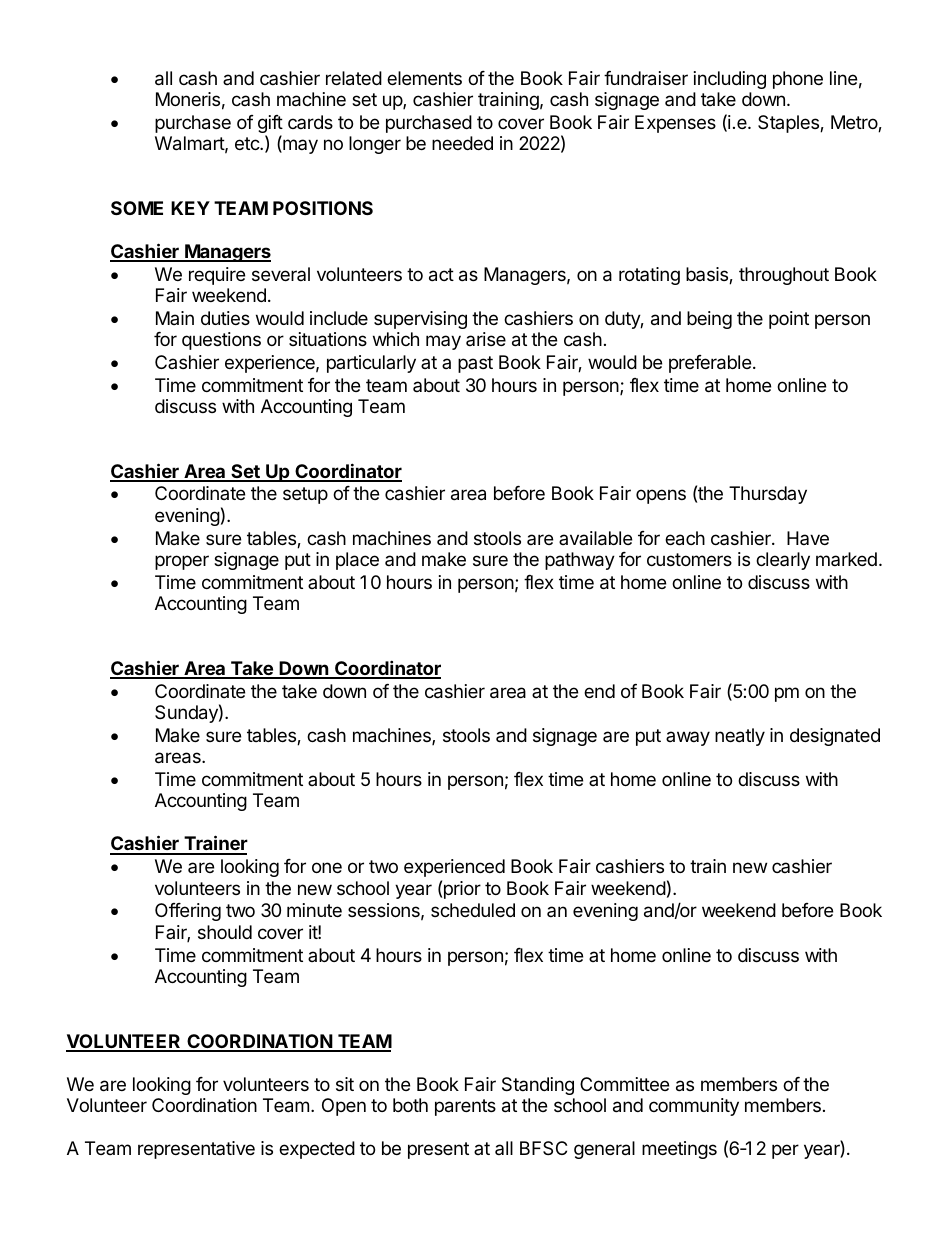 The width and height of the image is (952, 1233). What do you see at coordinates (783, 561) in the image?
I see `clearly` at bounding box center [783, 561].
